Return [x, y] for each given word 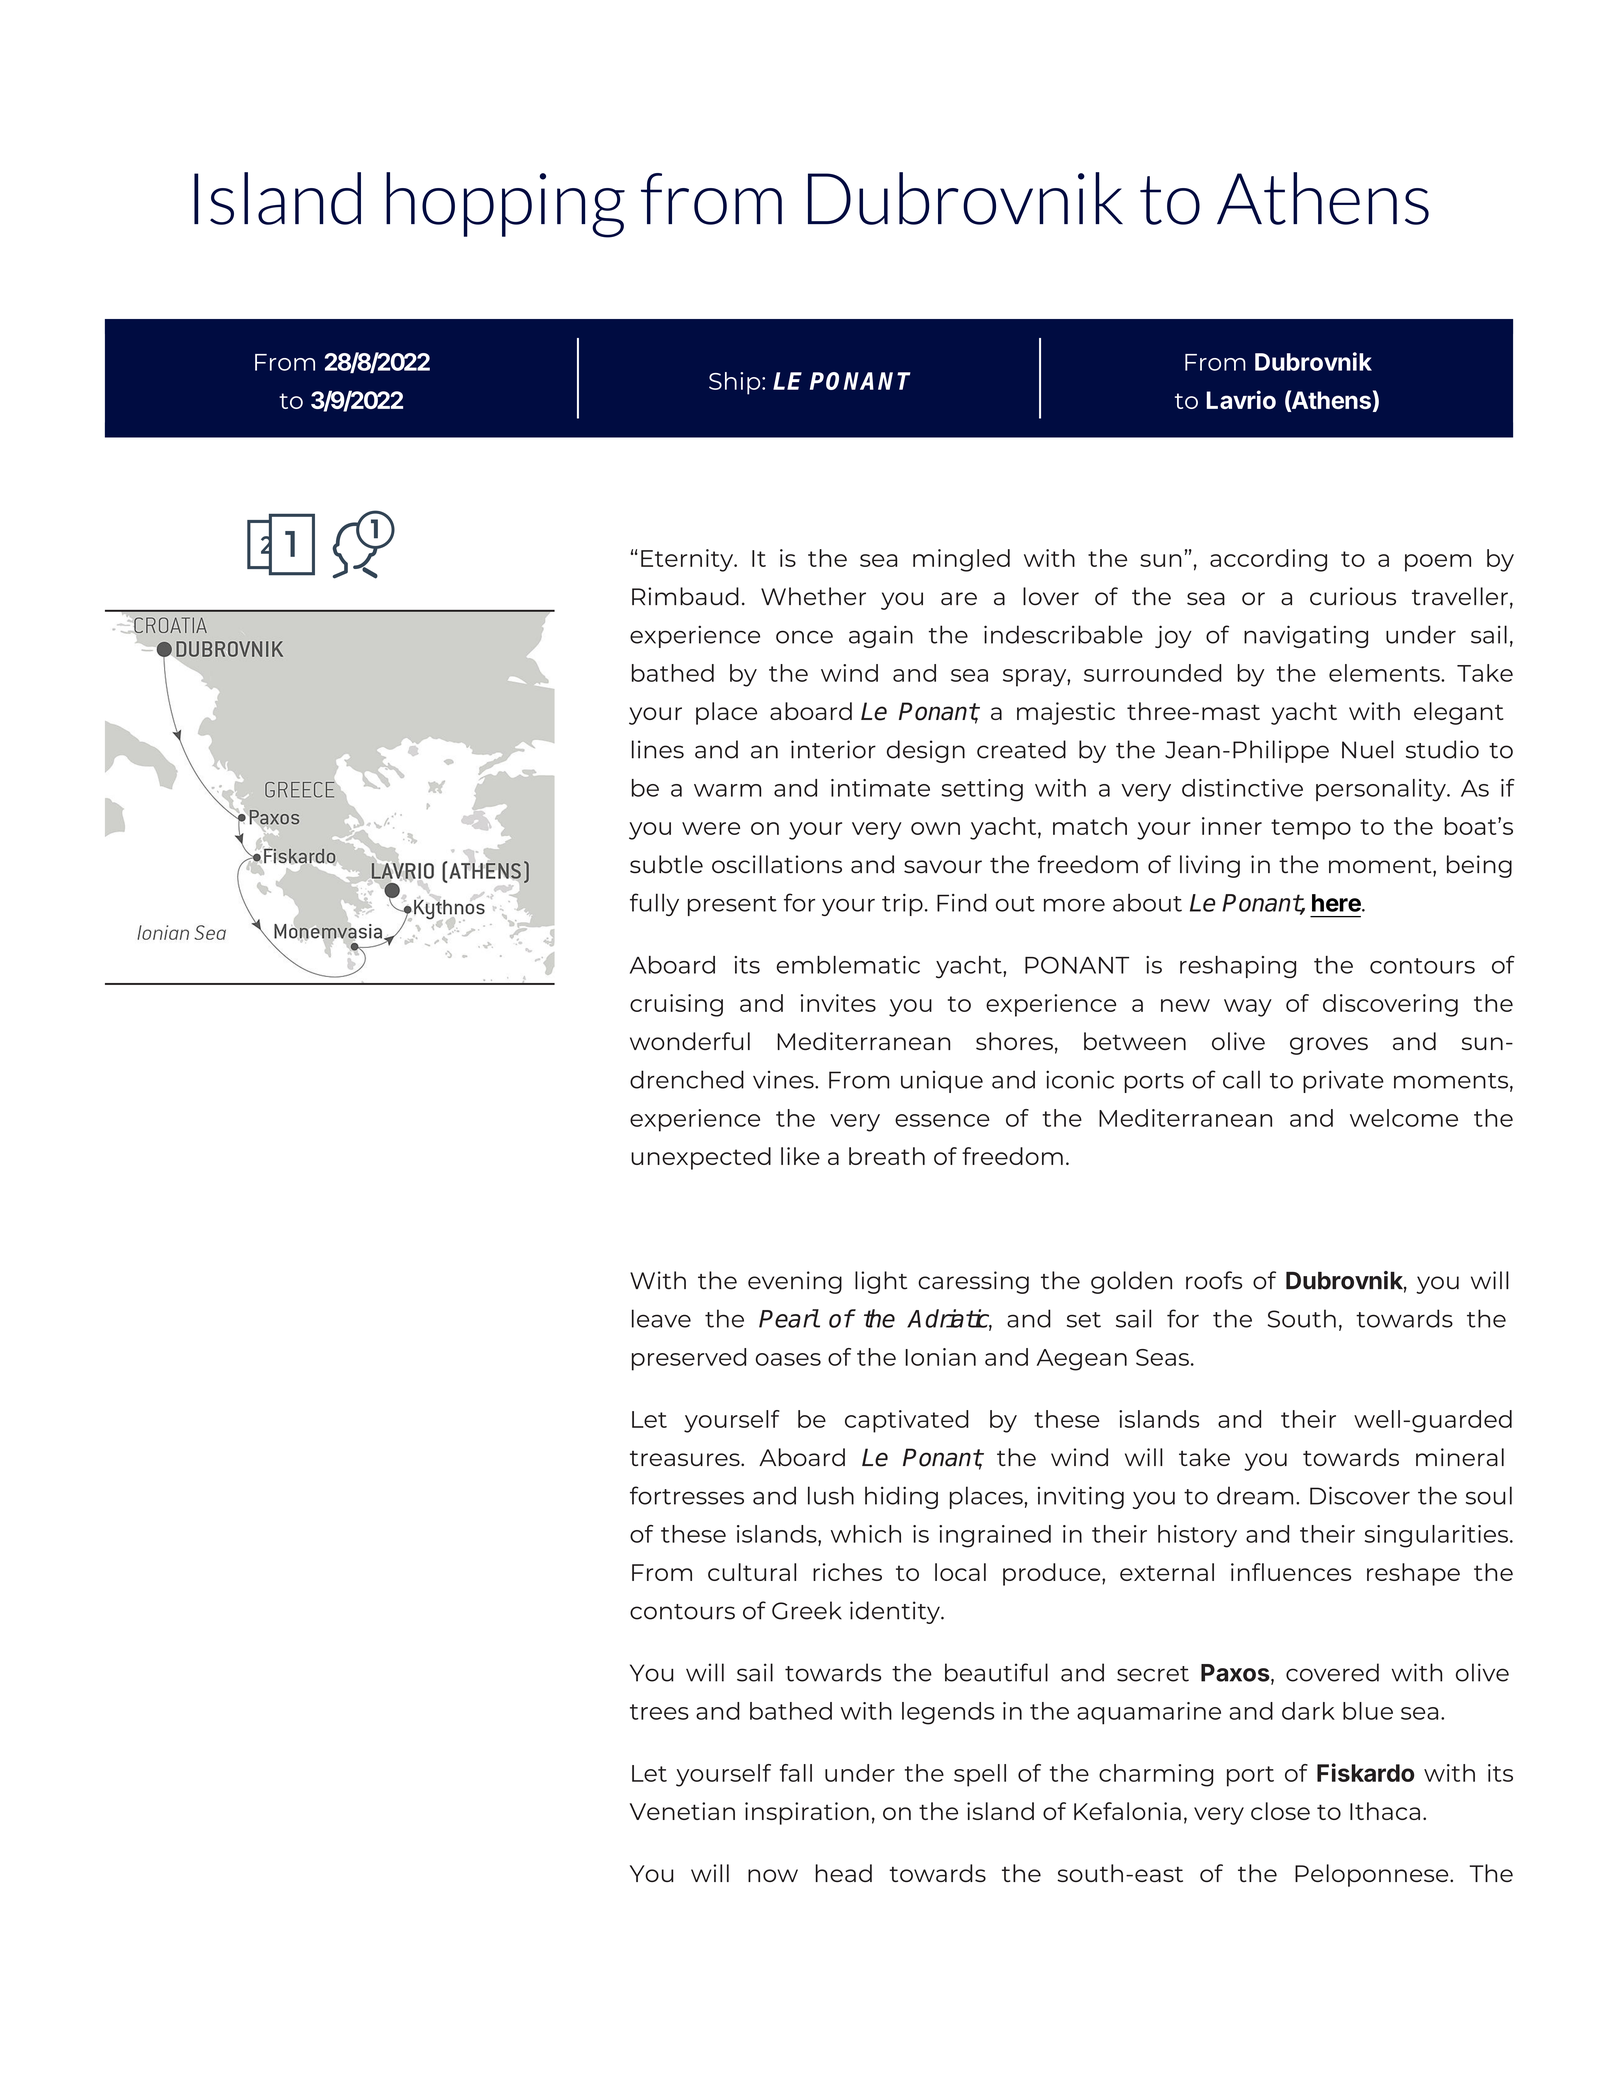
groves [1329, 1046]
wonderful [690, 1041]
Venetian [682, 1811]
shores [1014, 1041]
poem [1438, 563]
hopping [505, 205]
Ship [736, 383]
